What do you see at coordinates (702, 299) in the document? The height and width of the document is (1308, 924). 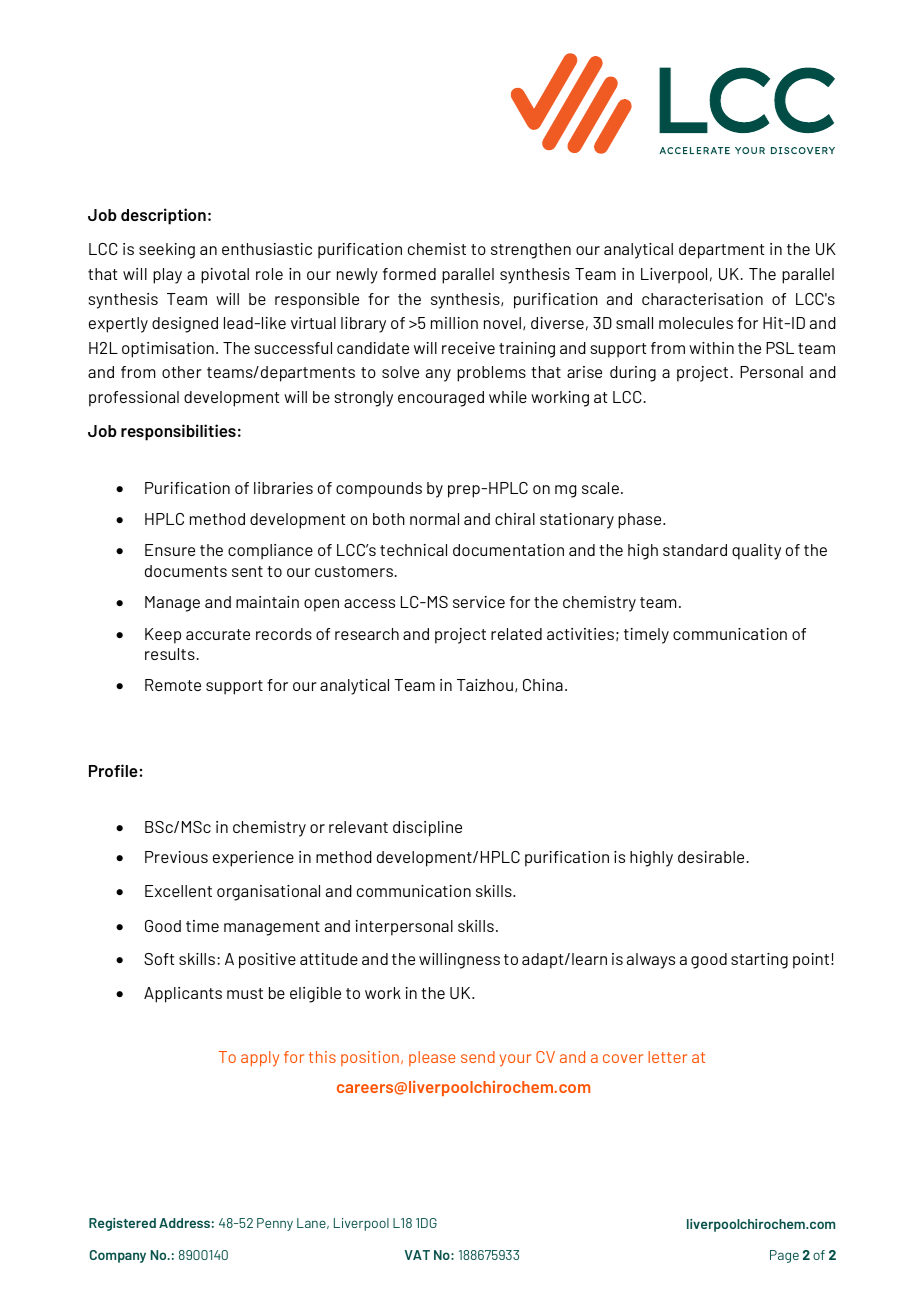 I see `characterisation` at bounding box center [702, 299].
